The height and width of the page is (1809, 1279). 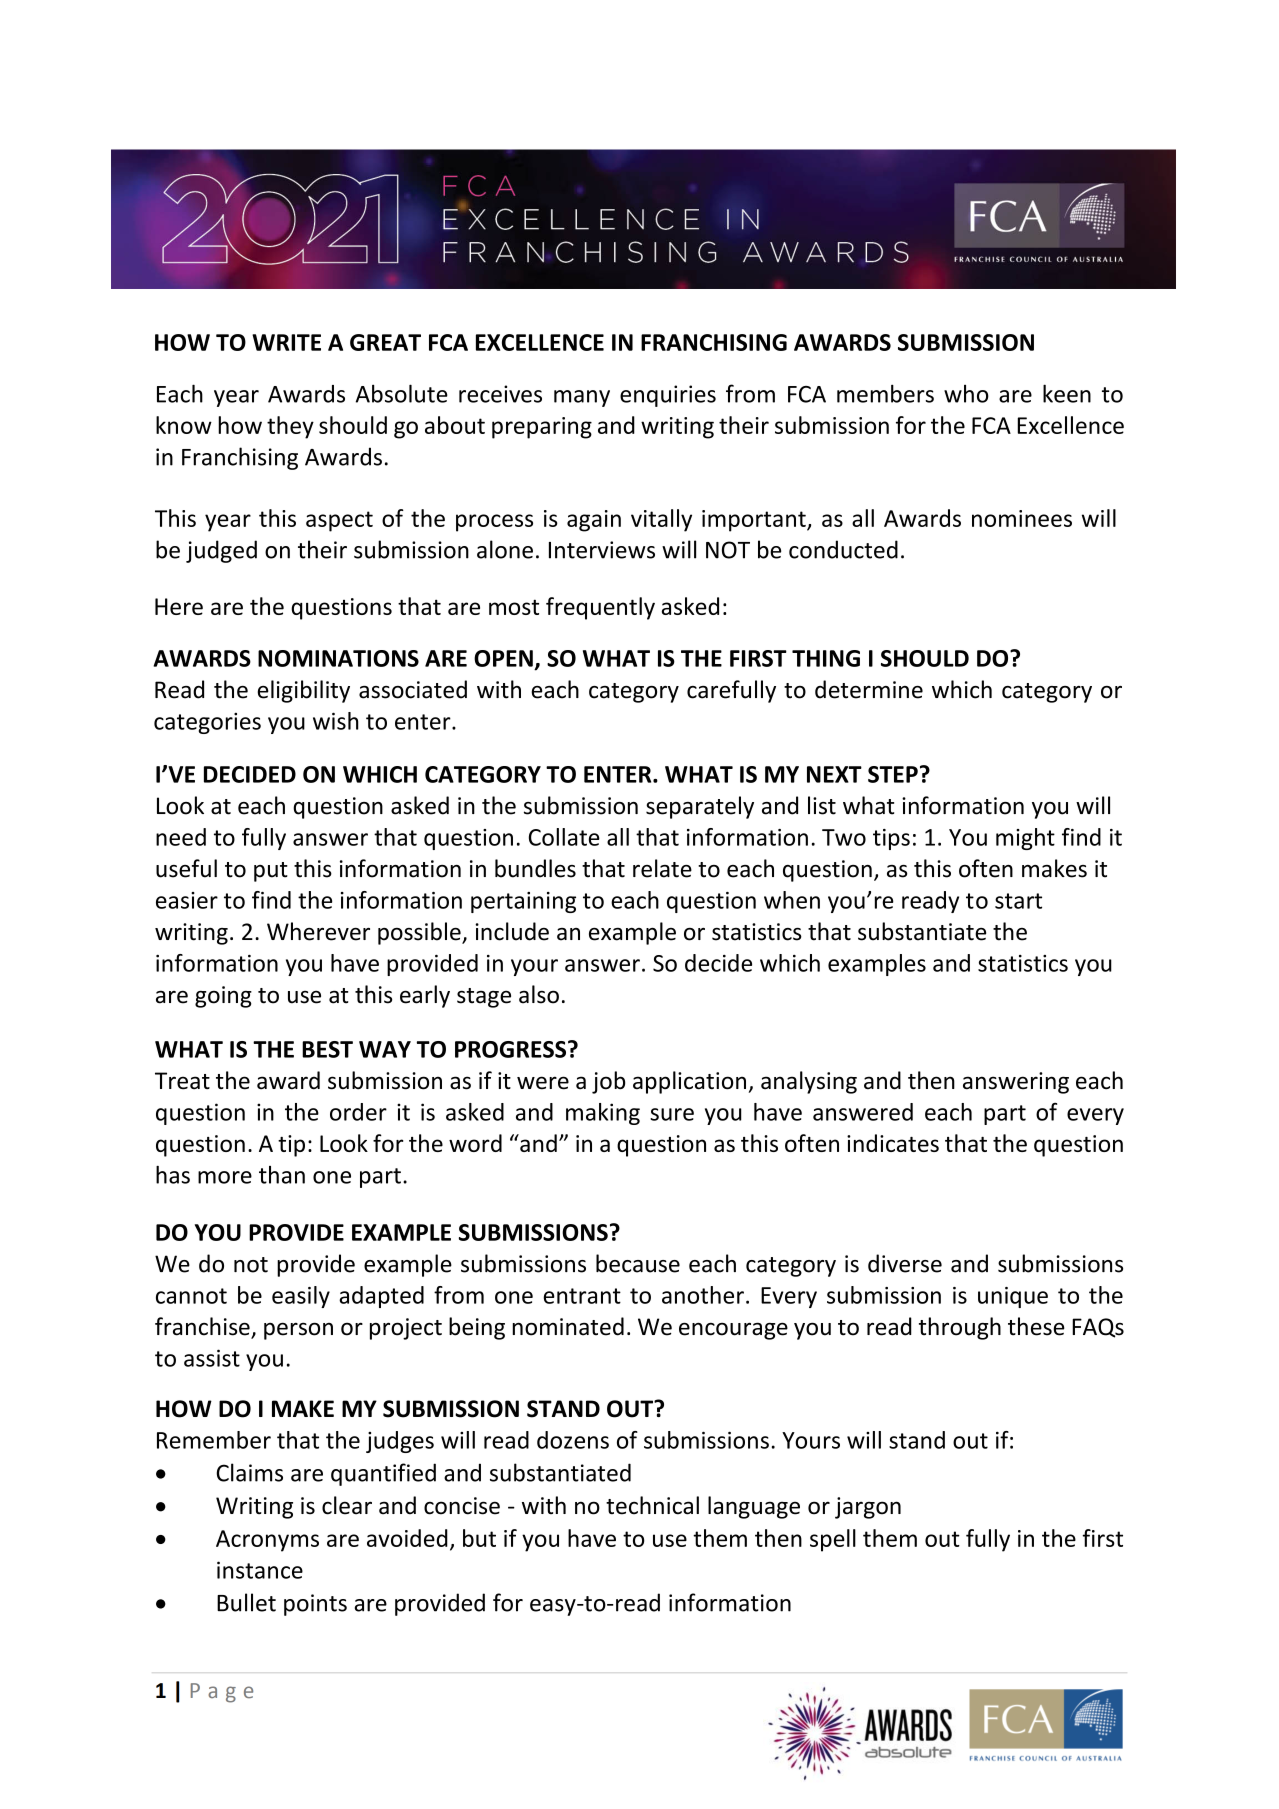 What do you see at coordinates (966, 394) in the page?
I see `who` at bounding box center [966, 394].
